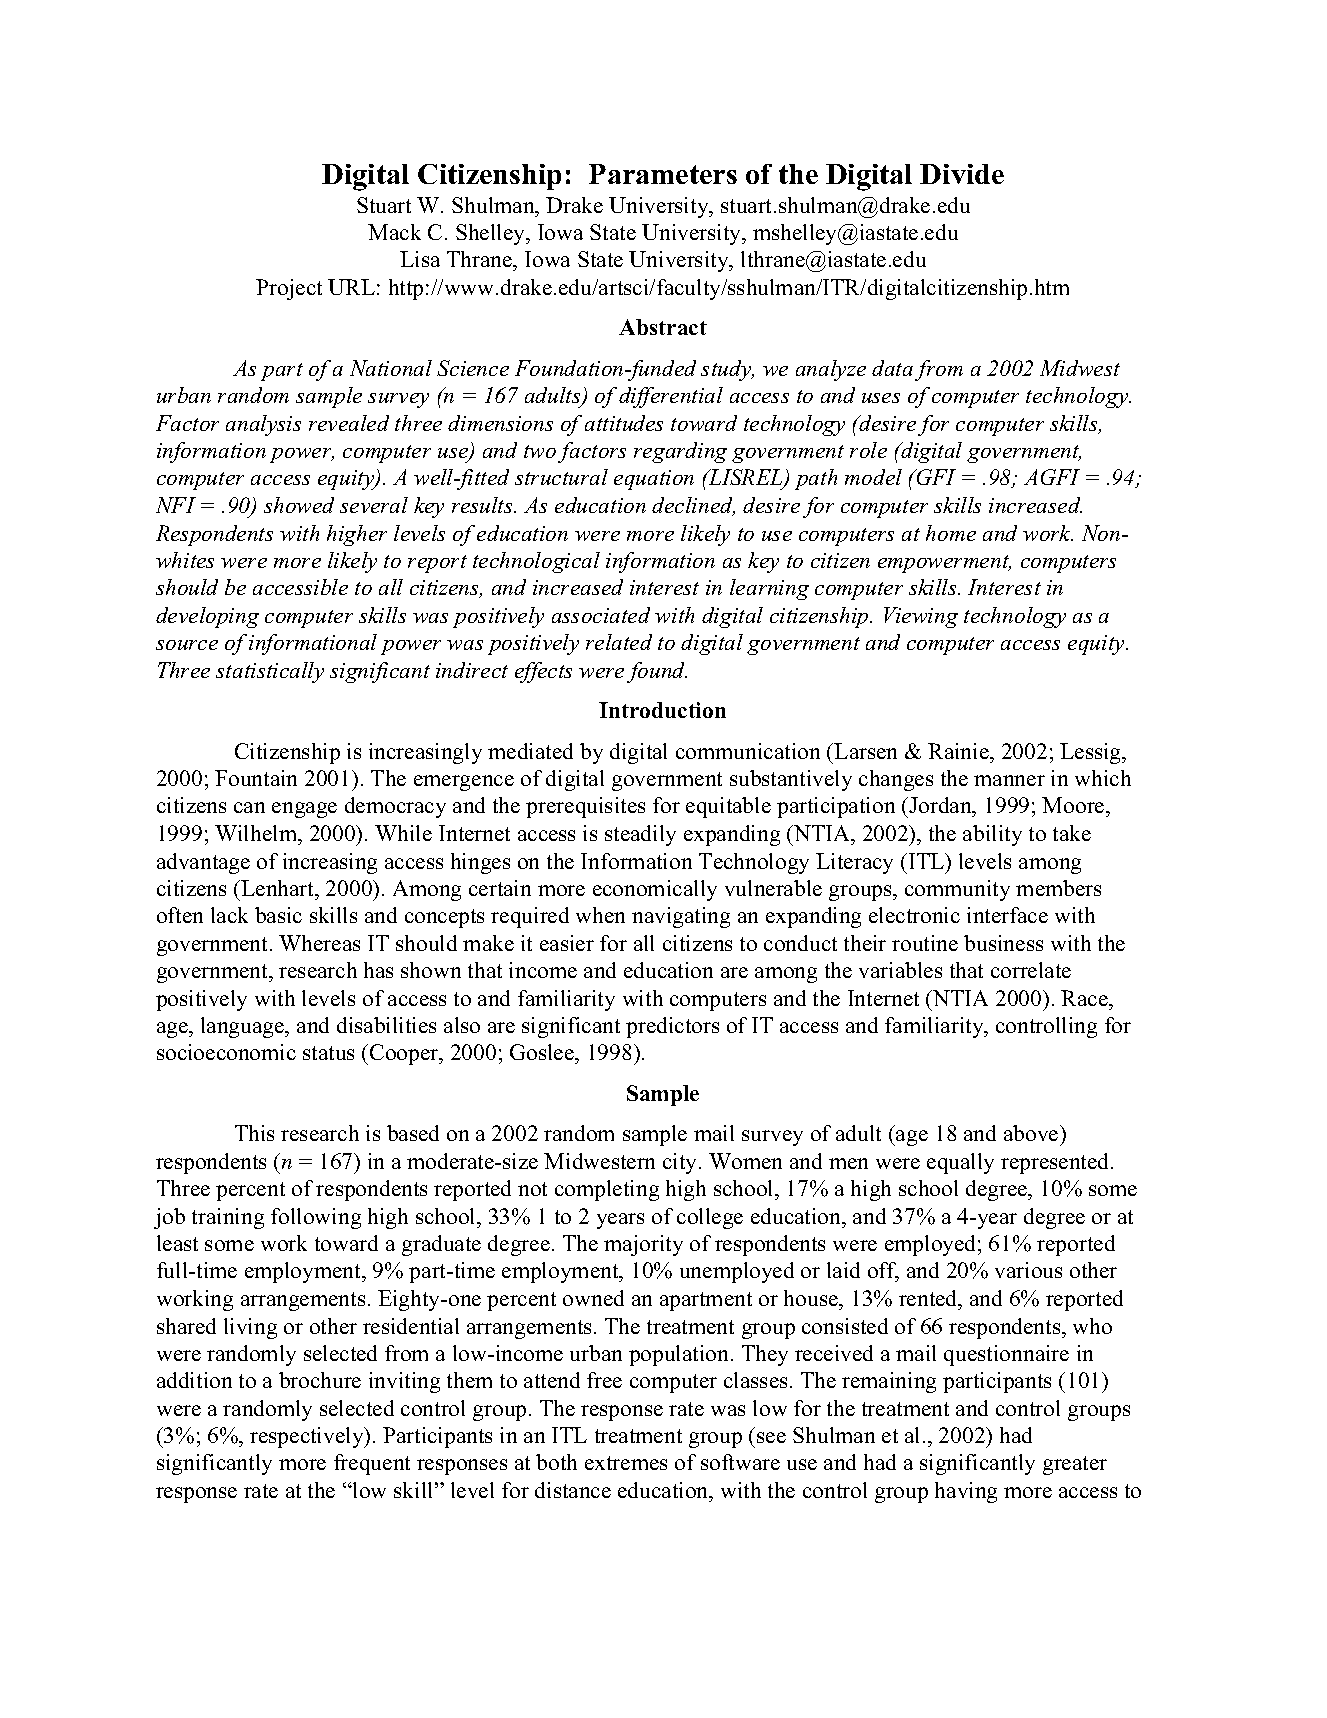 The width and height of the document is (1327, 1718). What do you see at coordinates (257, 833) in the document?
I see `Wilhelm` at bounding box center [257, 833].
